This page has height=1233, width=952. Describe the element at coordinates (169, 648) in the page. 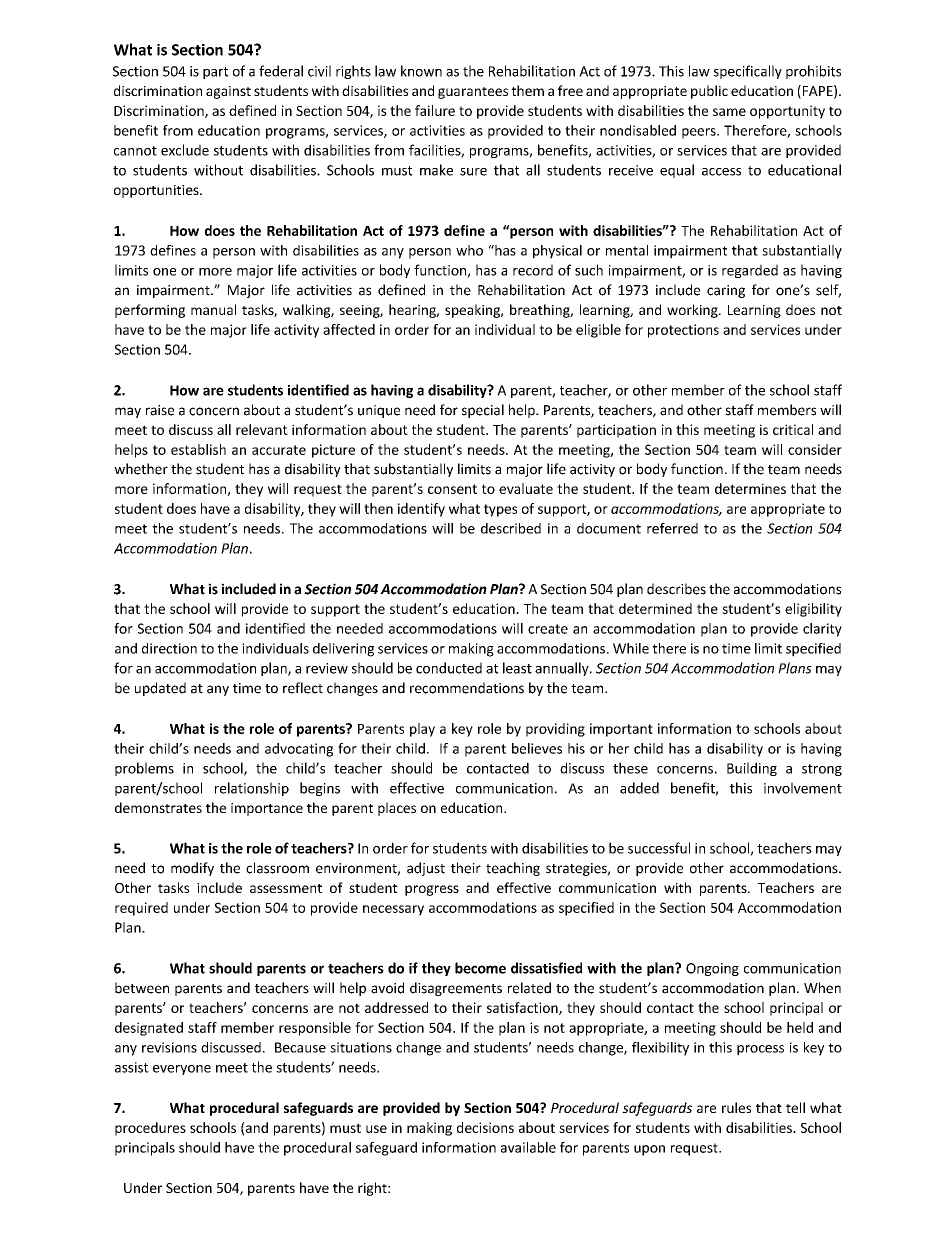

I see `direction` at that location.
